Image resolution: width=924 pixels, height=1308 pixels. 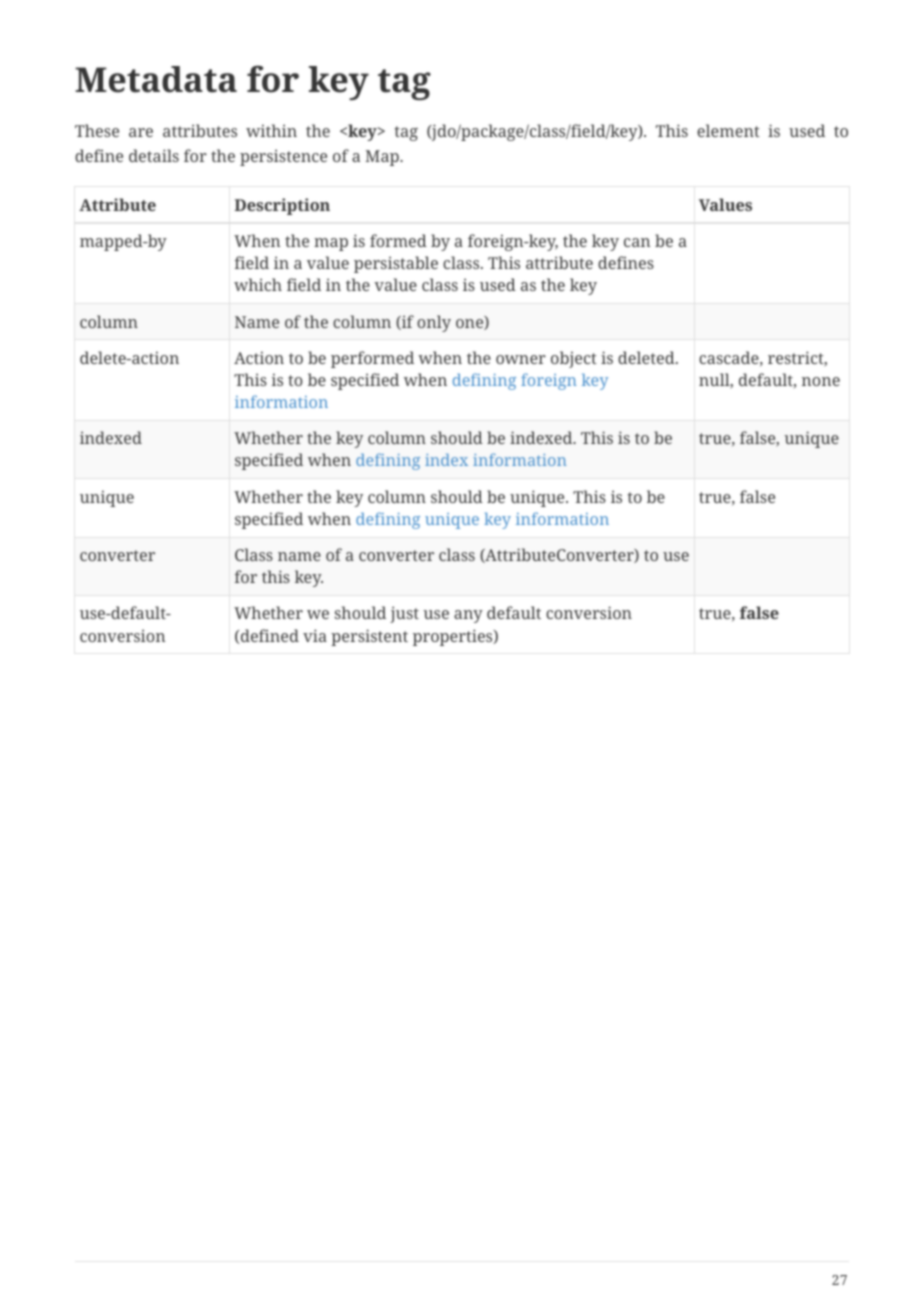 I want to click on owner, so click(x=521, y=359).
